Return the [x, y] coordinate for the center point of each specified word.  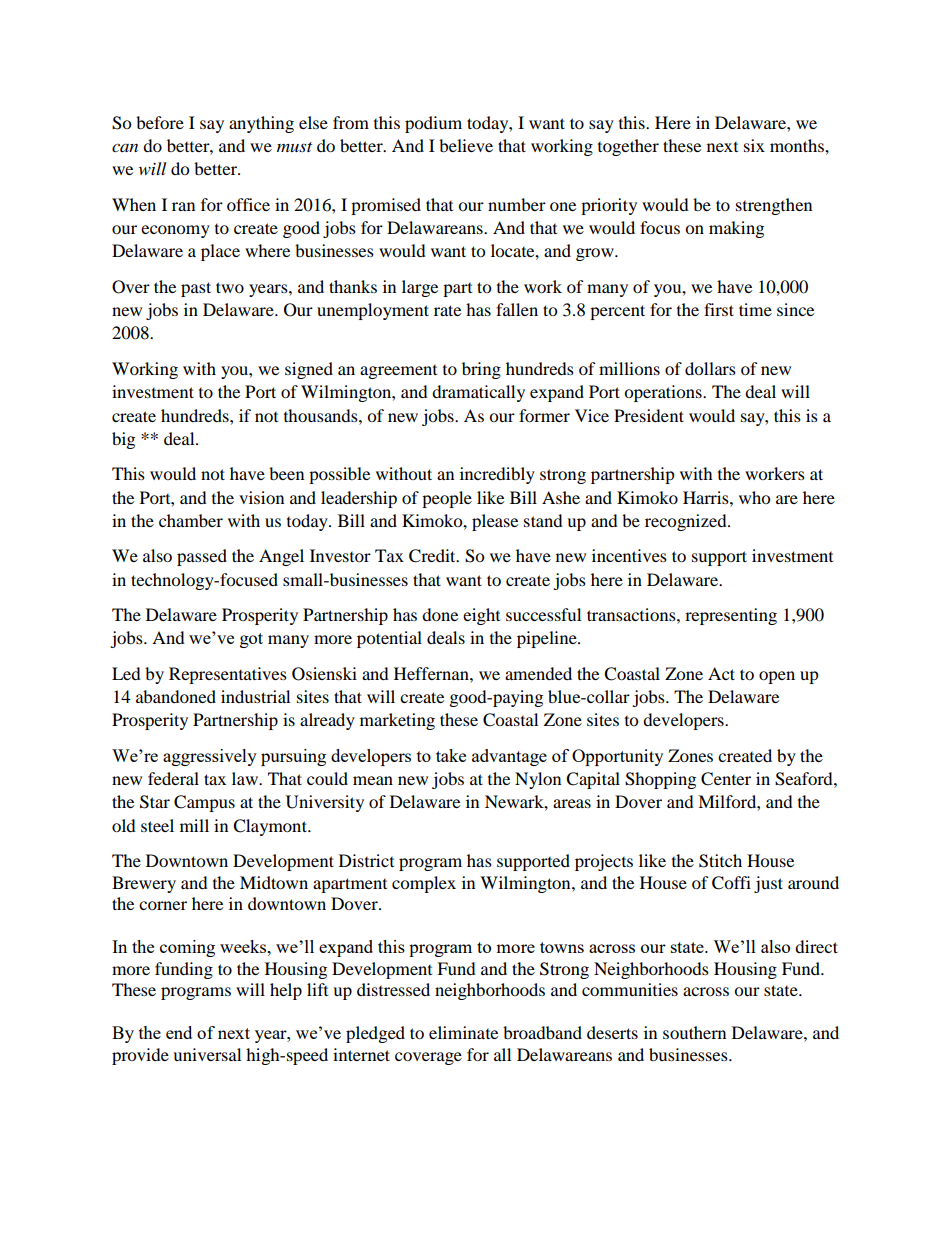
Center [726, 779]
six [754, 145]
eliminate [463, 1032]
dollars [710, 368]
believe [466, 145]
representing [731, 616]
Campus [204, 803]
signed [309, 370]
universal [207, 1054]
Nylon [538, 780]
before [160, 122]
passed [202, 557]
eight [481, 616]
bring [481, 370]
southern [694, 1032]
